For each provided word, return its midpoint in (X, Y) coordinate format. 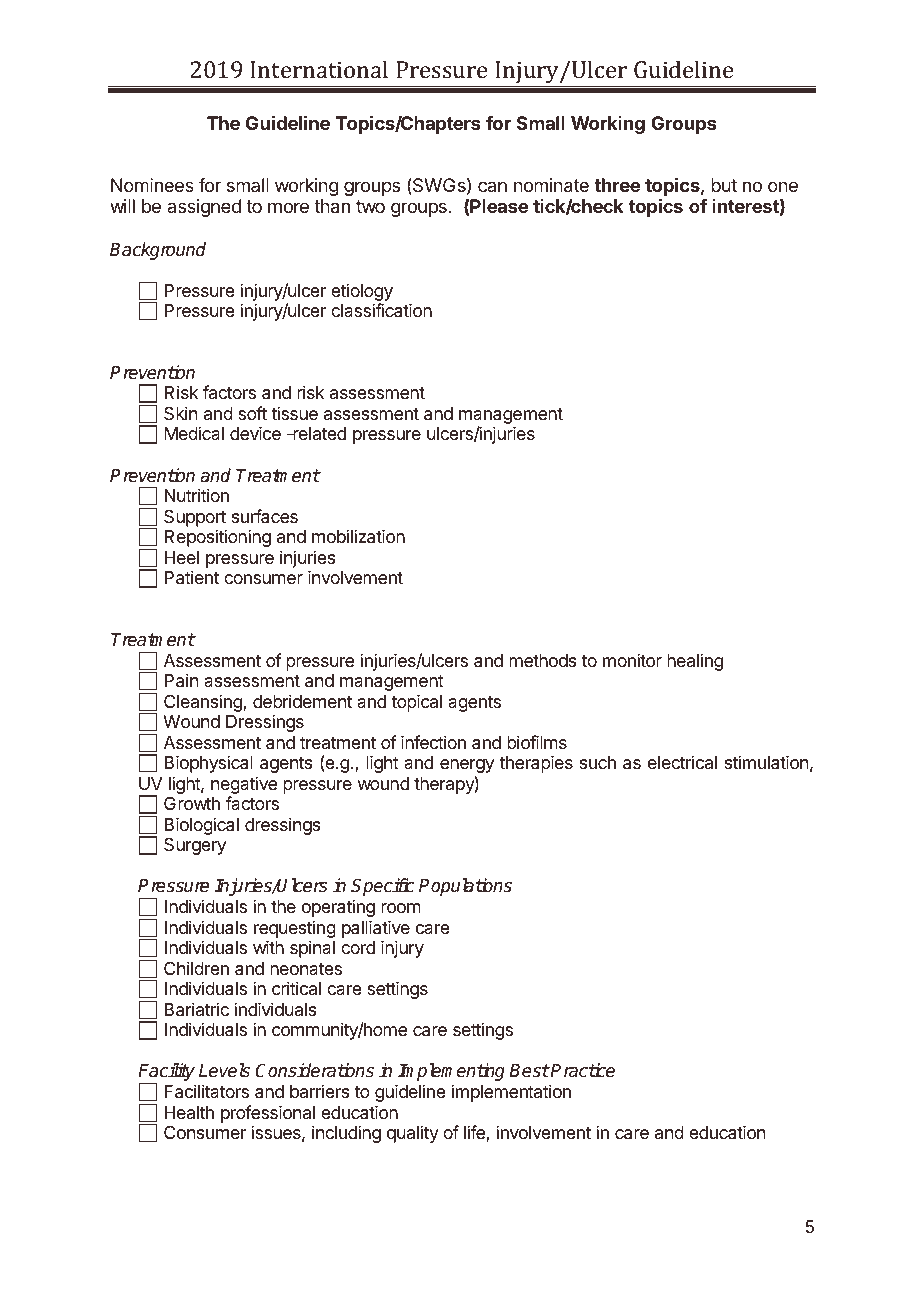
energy (467, 766)
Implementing (451, 1072)
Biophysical (209, 764)
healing (695, 662)
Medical (194, 433)
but (724, 185)
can (492, 186)
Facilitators (207, 1091)
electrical (682, 762)
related (318, 433)
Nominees (152, 185)
